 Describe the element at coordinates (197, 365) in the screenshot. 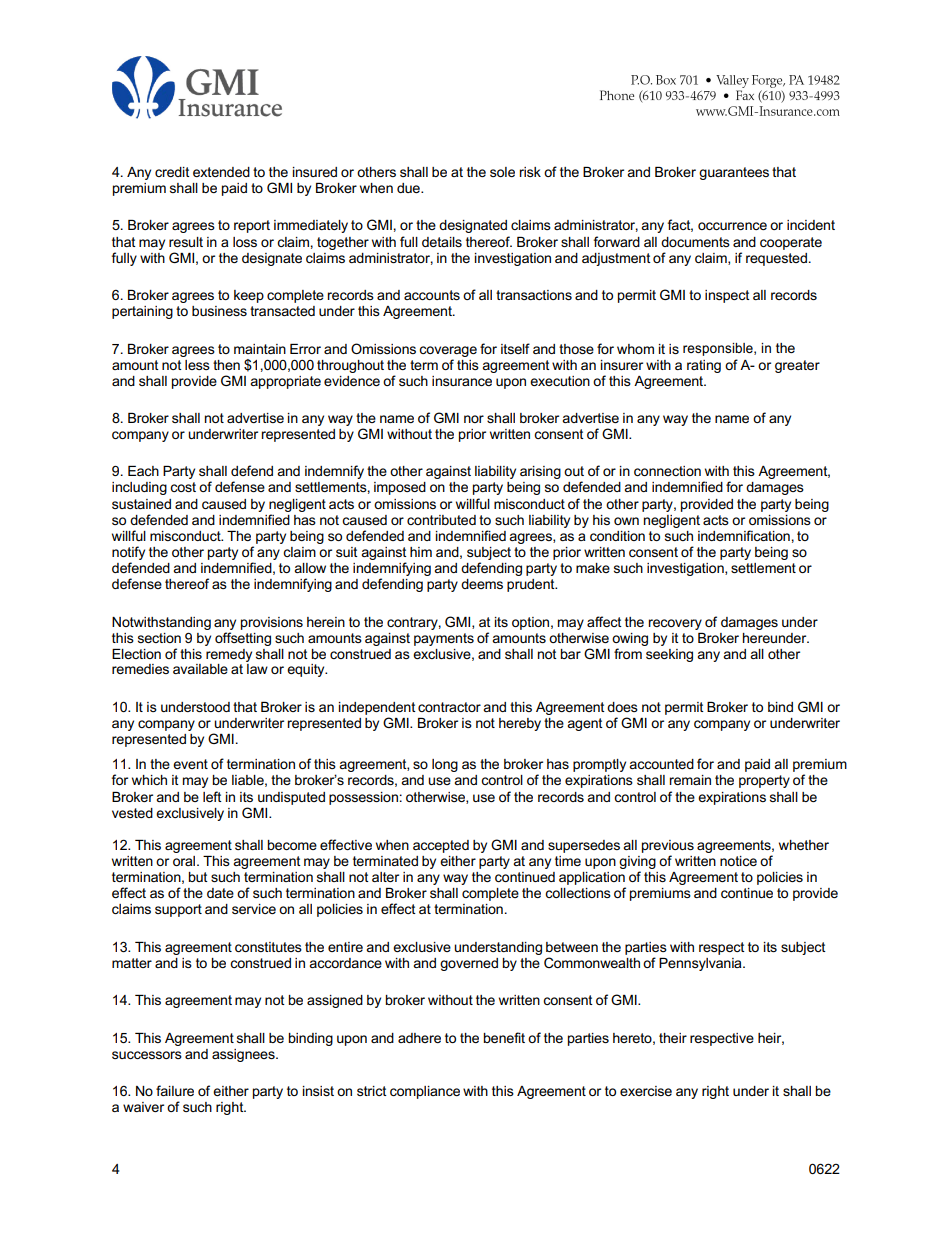

I see `less` at that location.
